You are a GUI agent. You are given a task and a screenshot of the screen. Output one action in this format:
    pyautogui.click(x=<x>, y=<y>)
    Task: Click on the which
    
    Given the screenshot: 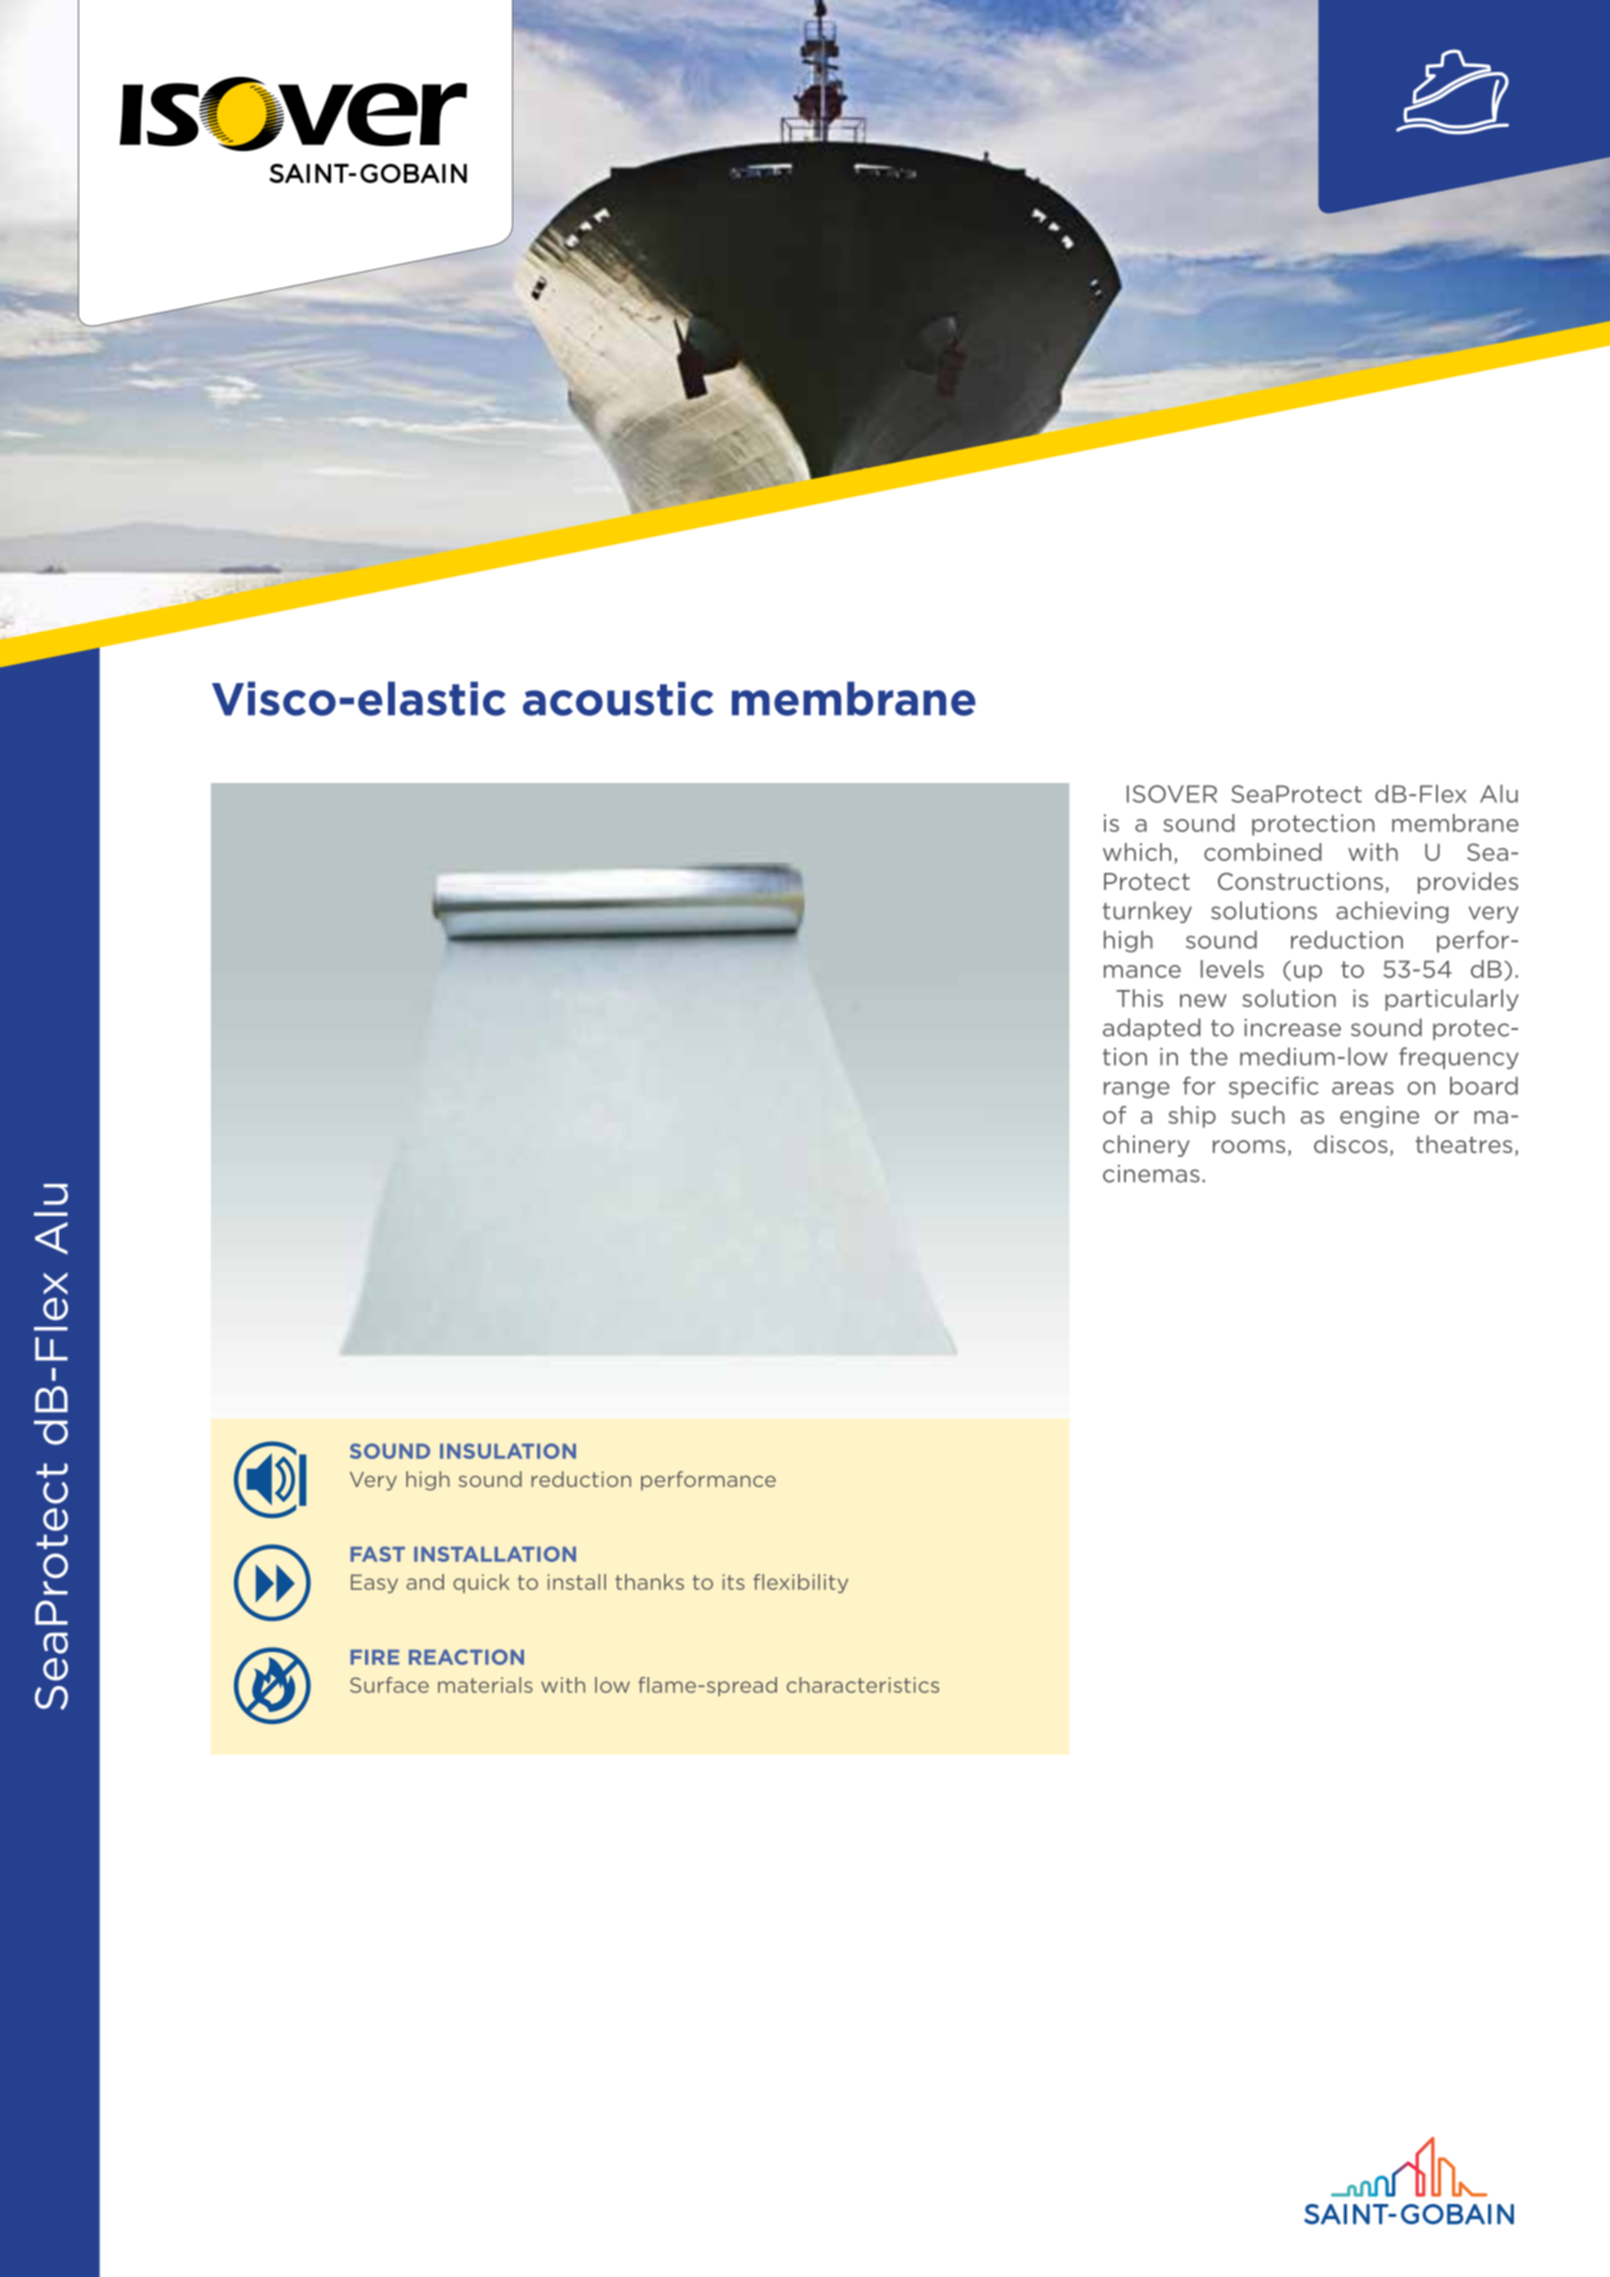 What is the action you would take?
    pyautogui.click(x=1137, y=852)
